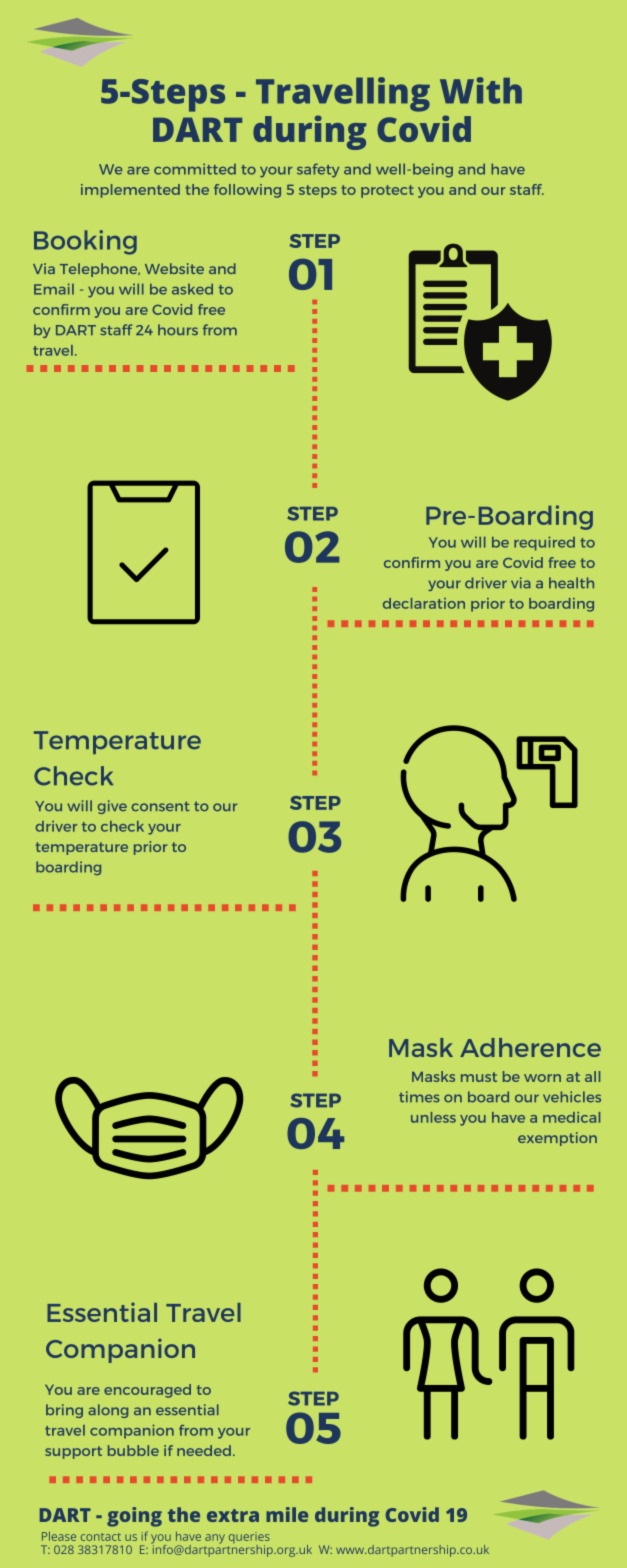 Image resolution: width=627 pixels, height=1568 pixels. I want to click on going, so click(134, 1517).
